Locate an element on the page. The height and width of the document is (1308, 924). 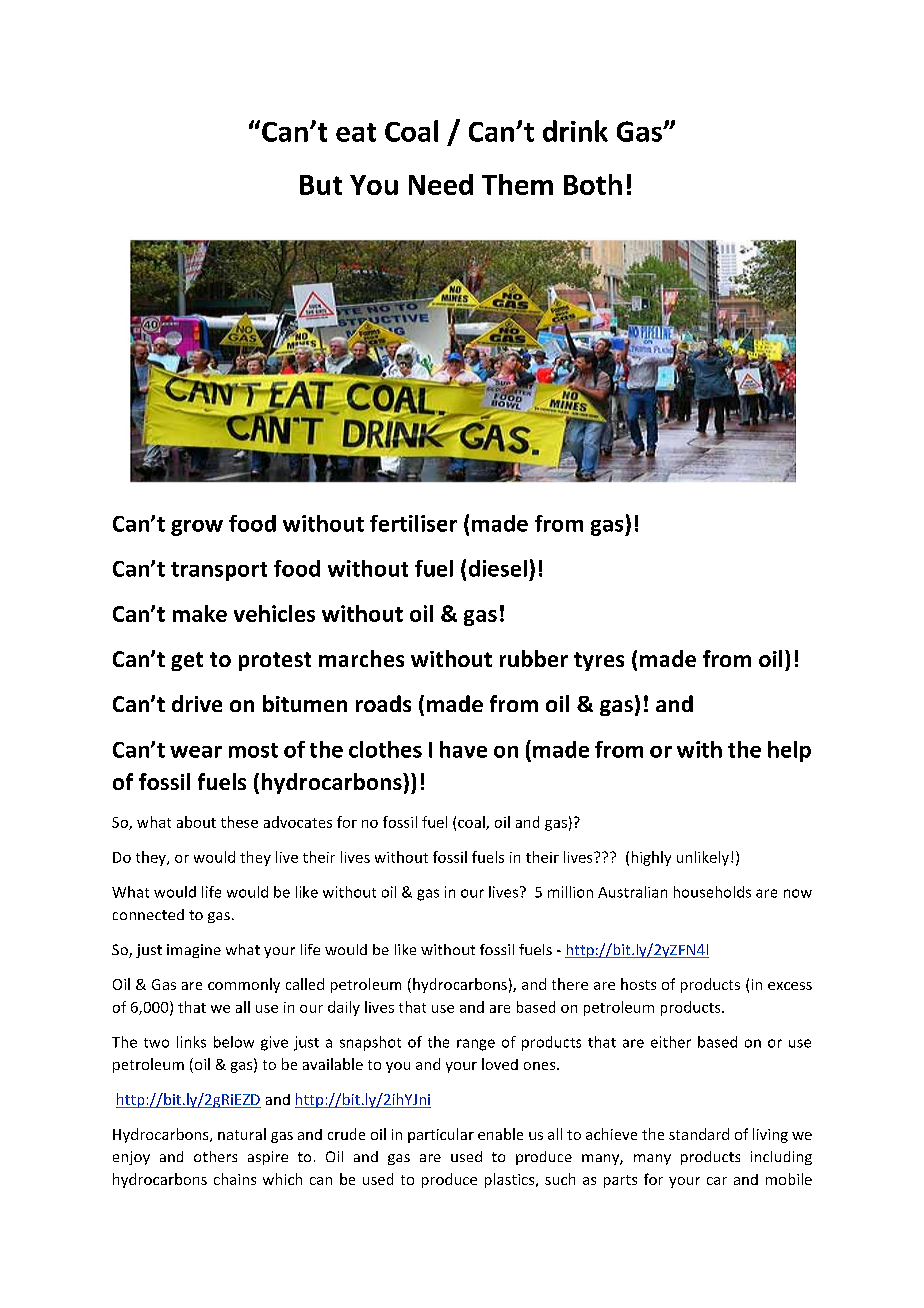
particular is located at coordinates (441, 1135).
